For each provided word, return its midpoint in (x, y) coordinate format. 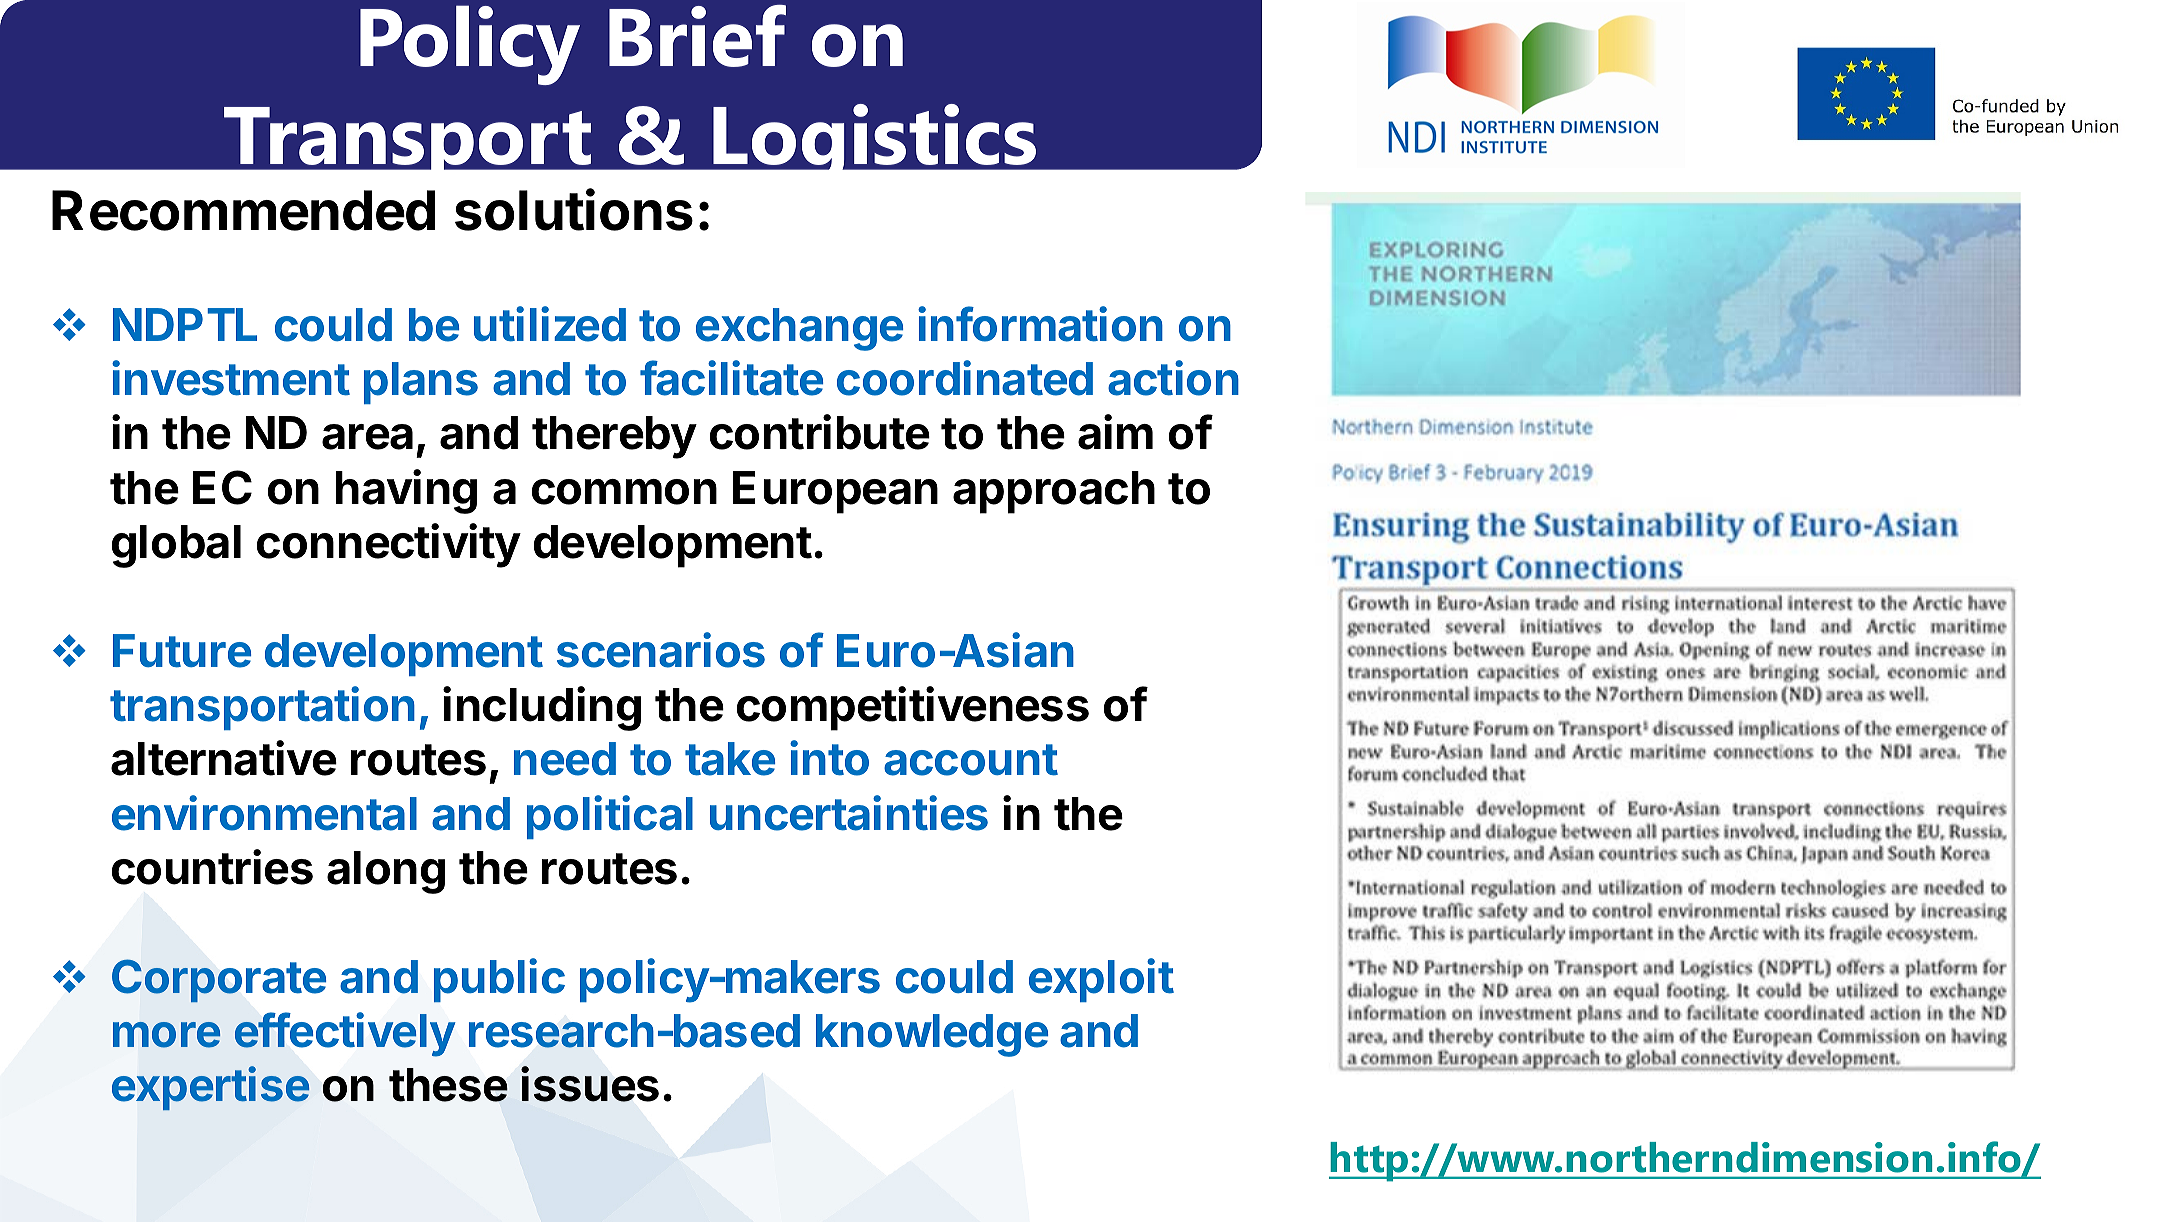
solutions (574, 210)
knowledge (932, 1035)
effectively (345, 1034)
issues (590, 1084)
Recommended (243, 210)
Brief (697, 36)
